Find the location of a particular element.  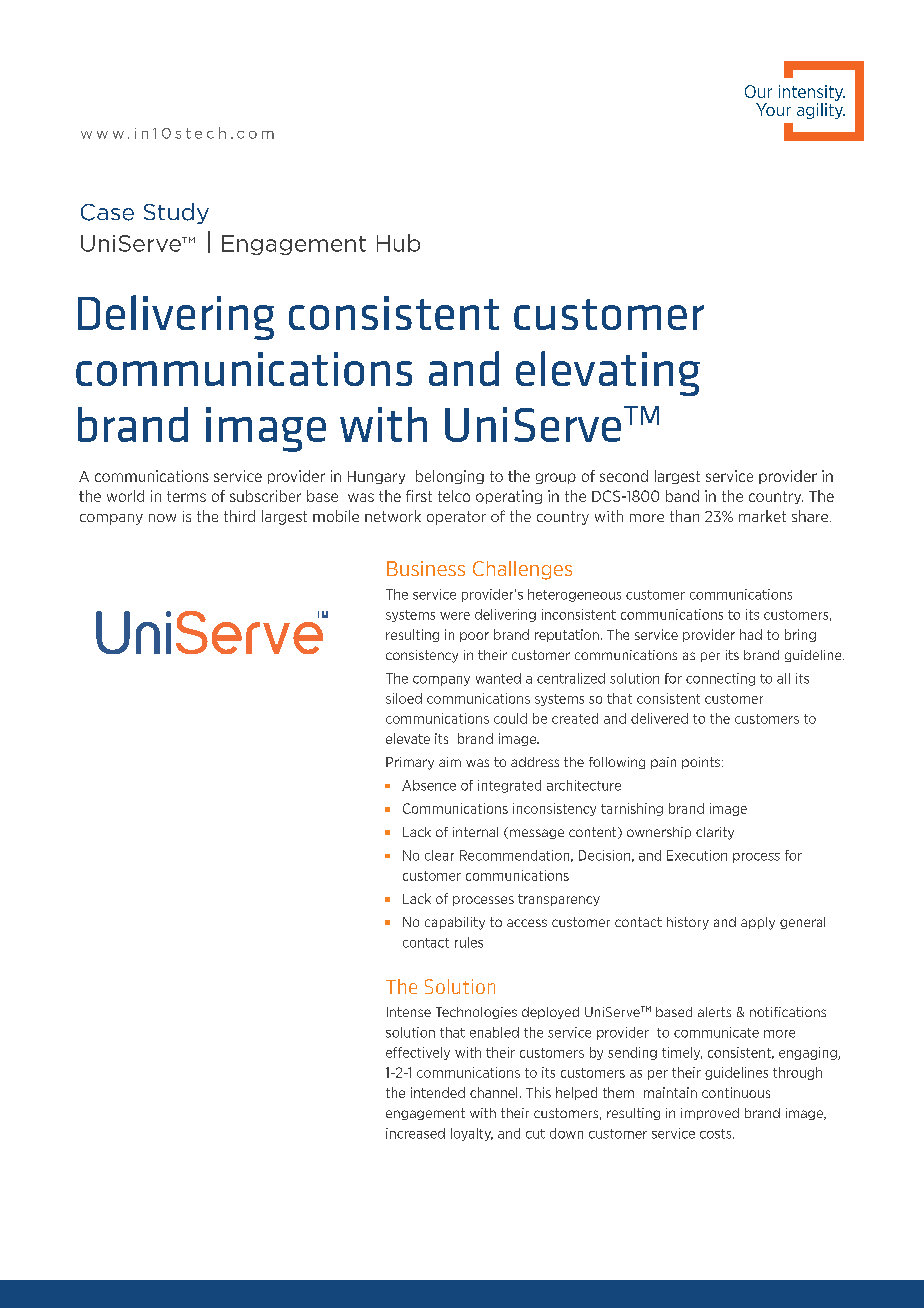

band is located at coordinates (682, 496).
